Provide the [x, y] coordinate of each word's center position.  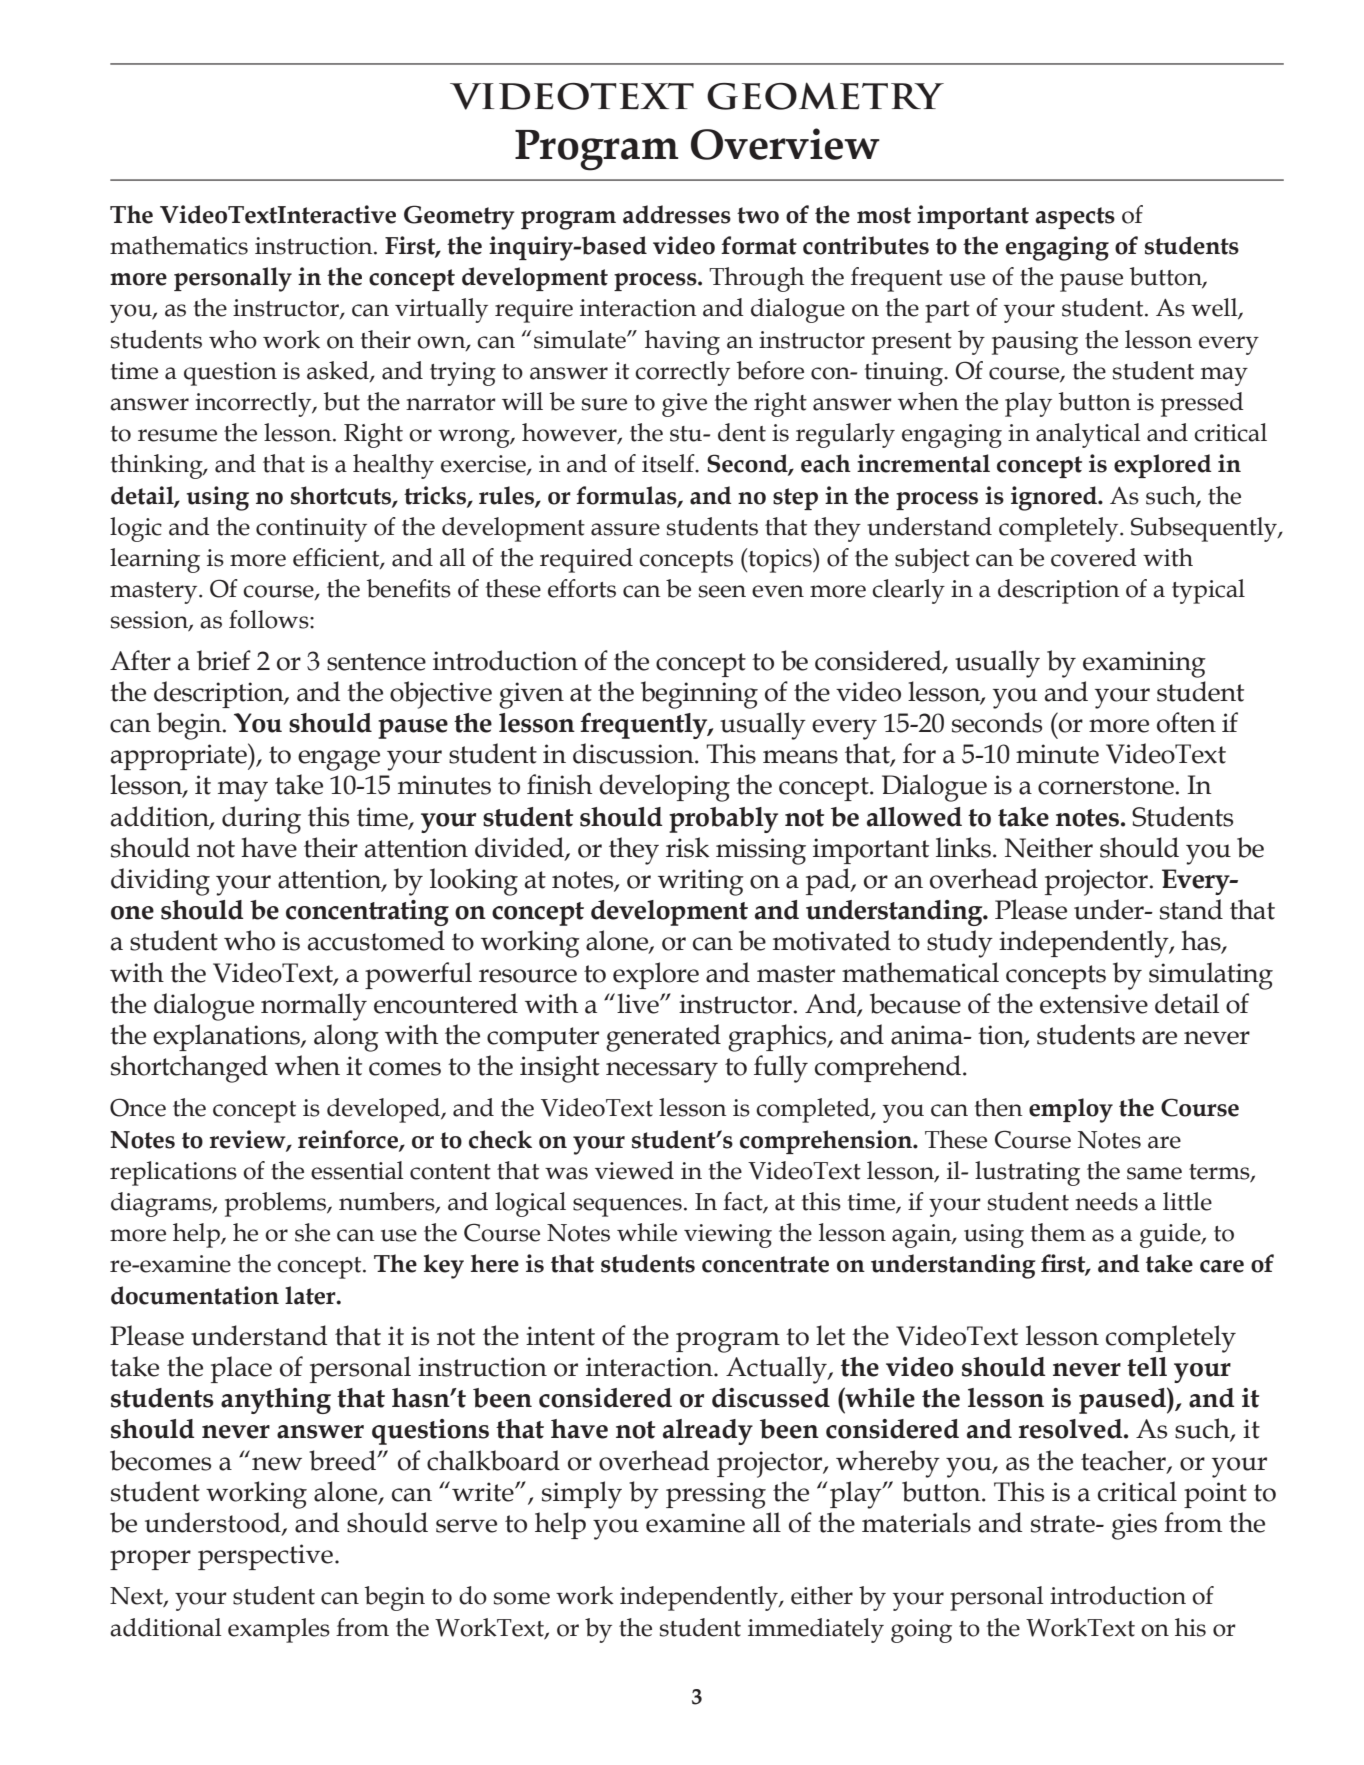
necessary [662, 1072]
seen [722, 591]
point [1215, 1495]
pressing [716, 1495]
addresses [677, 214]
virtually [441, 310]
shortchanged [189, 1069]
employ [1071, 1110]
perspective [265, 1557]
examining [1144, 664]
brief [224, 660]
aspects [1075, 218]
